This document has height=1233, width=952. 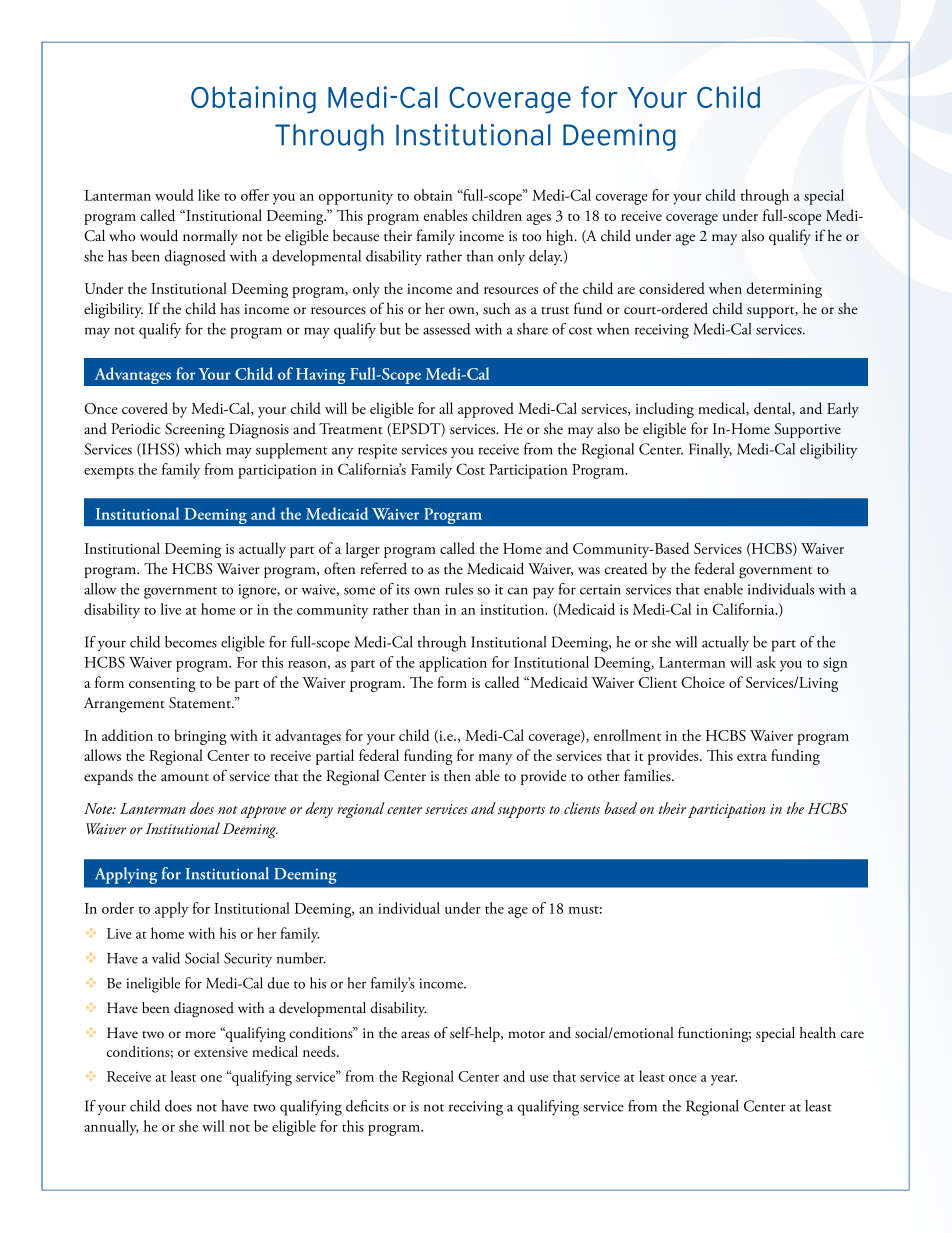 I want to click on deficits, so click(x=367, y=1106).
